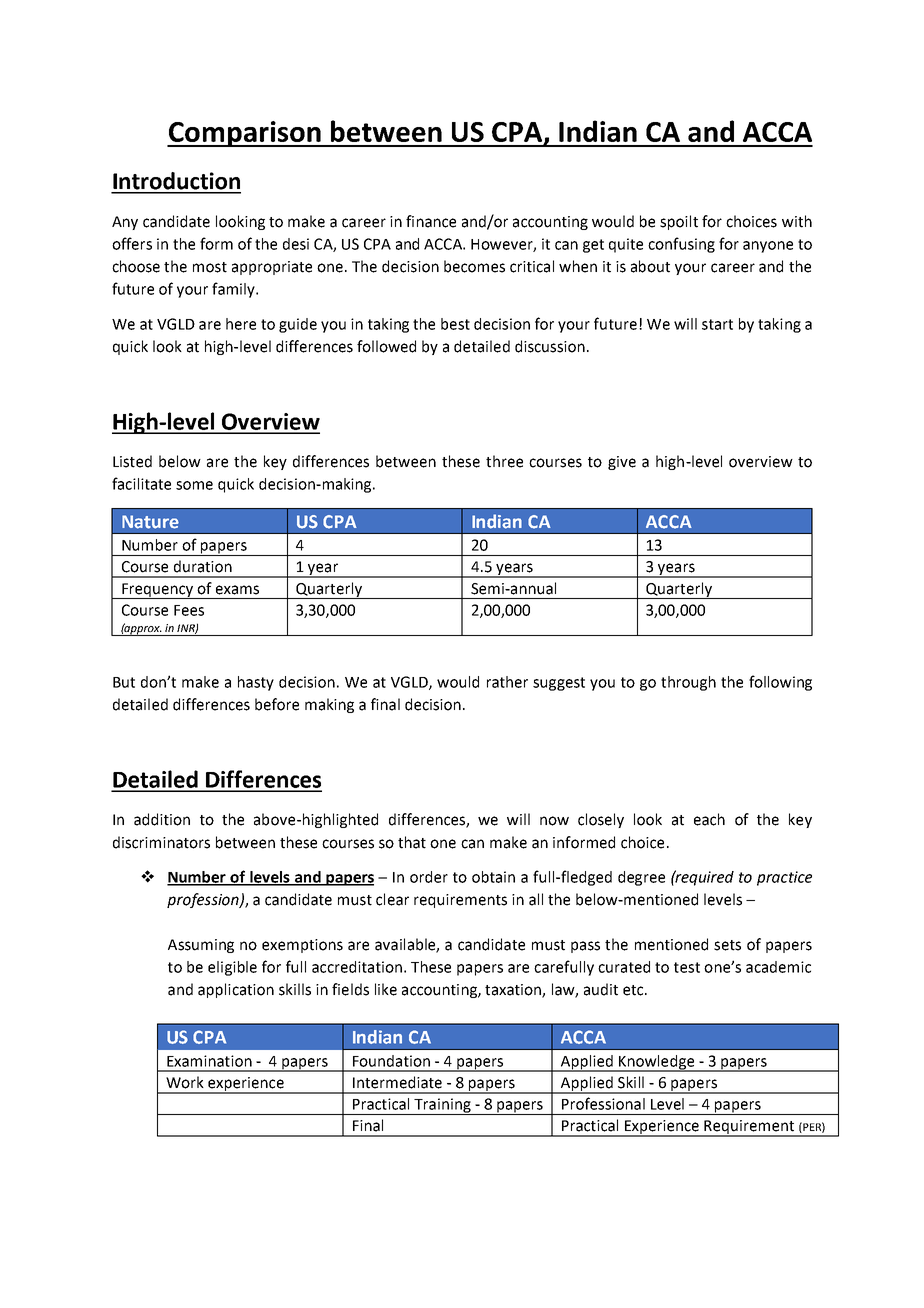 The image size is (924, 1308). I want to click on each, so click(709, 819).
